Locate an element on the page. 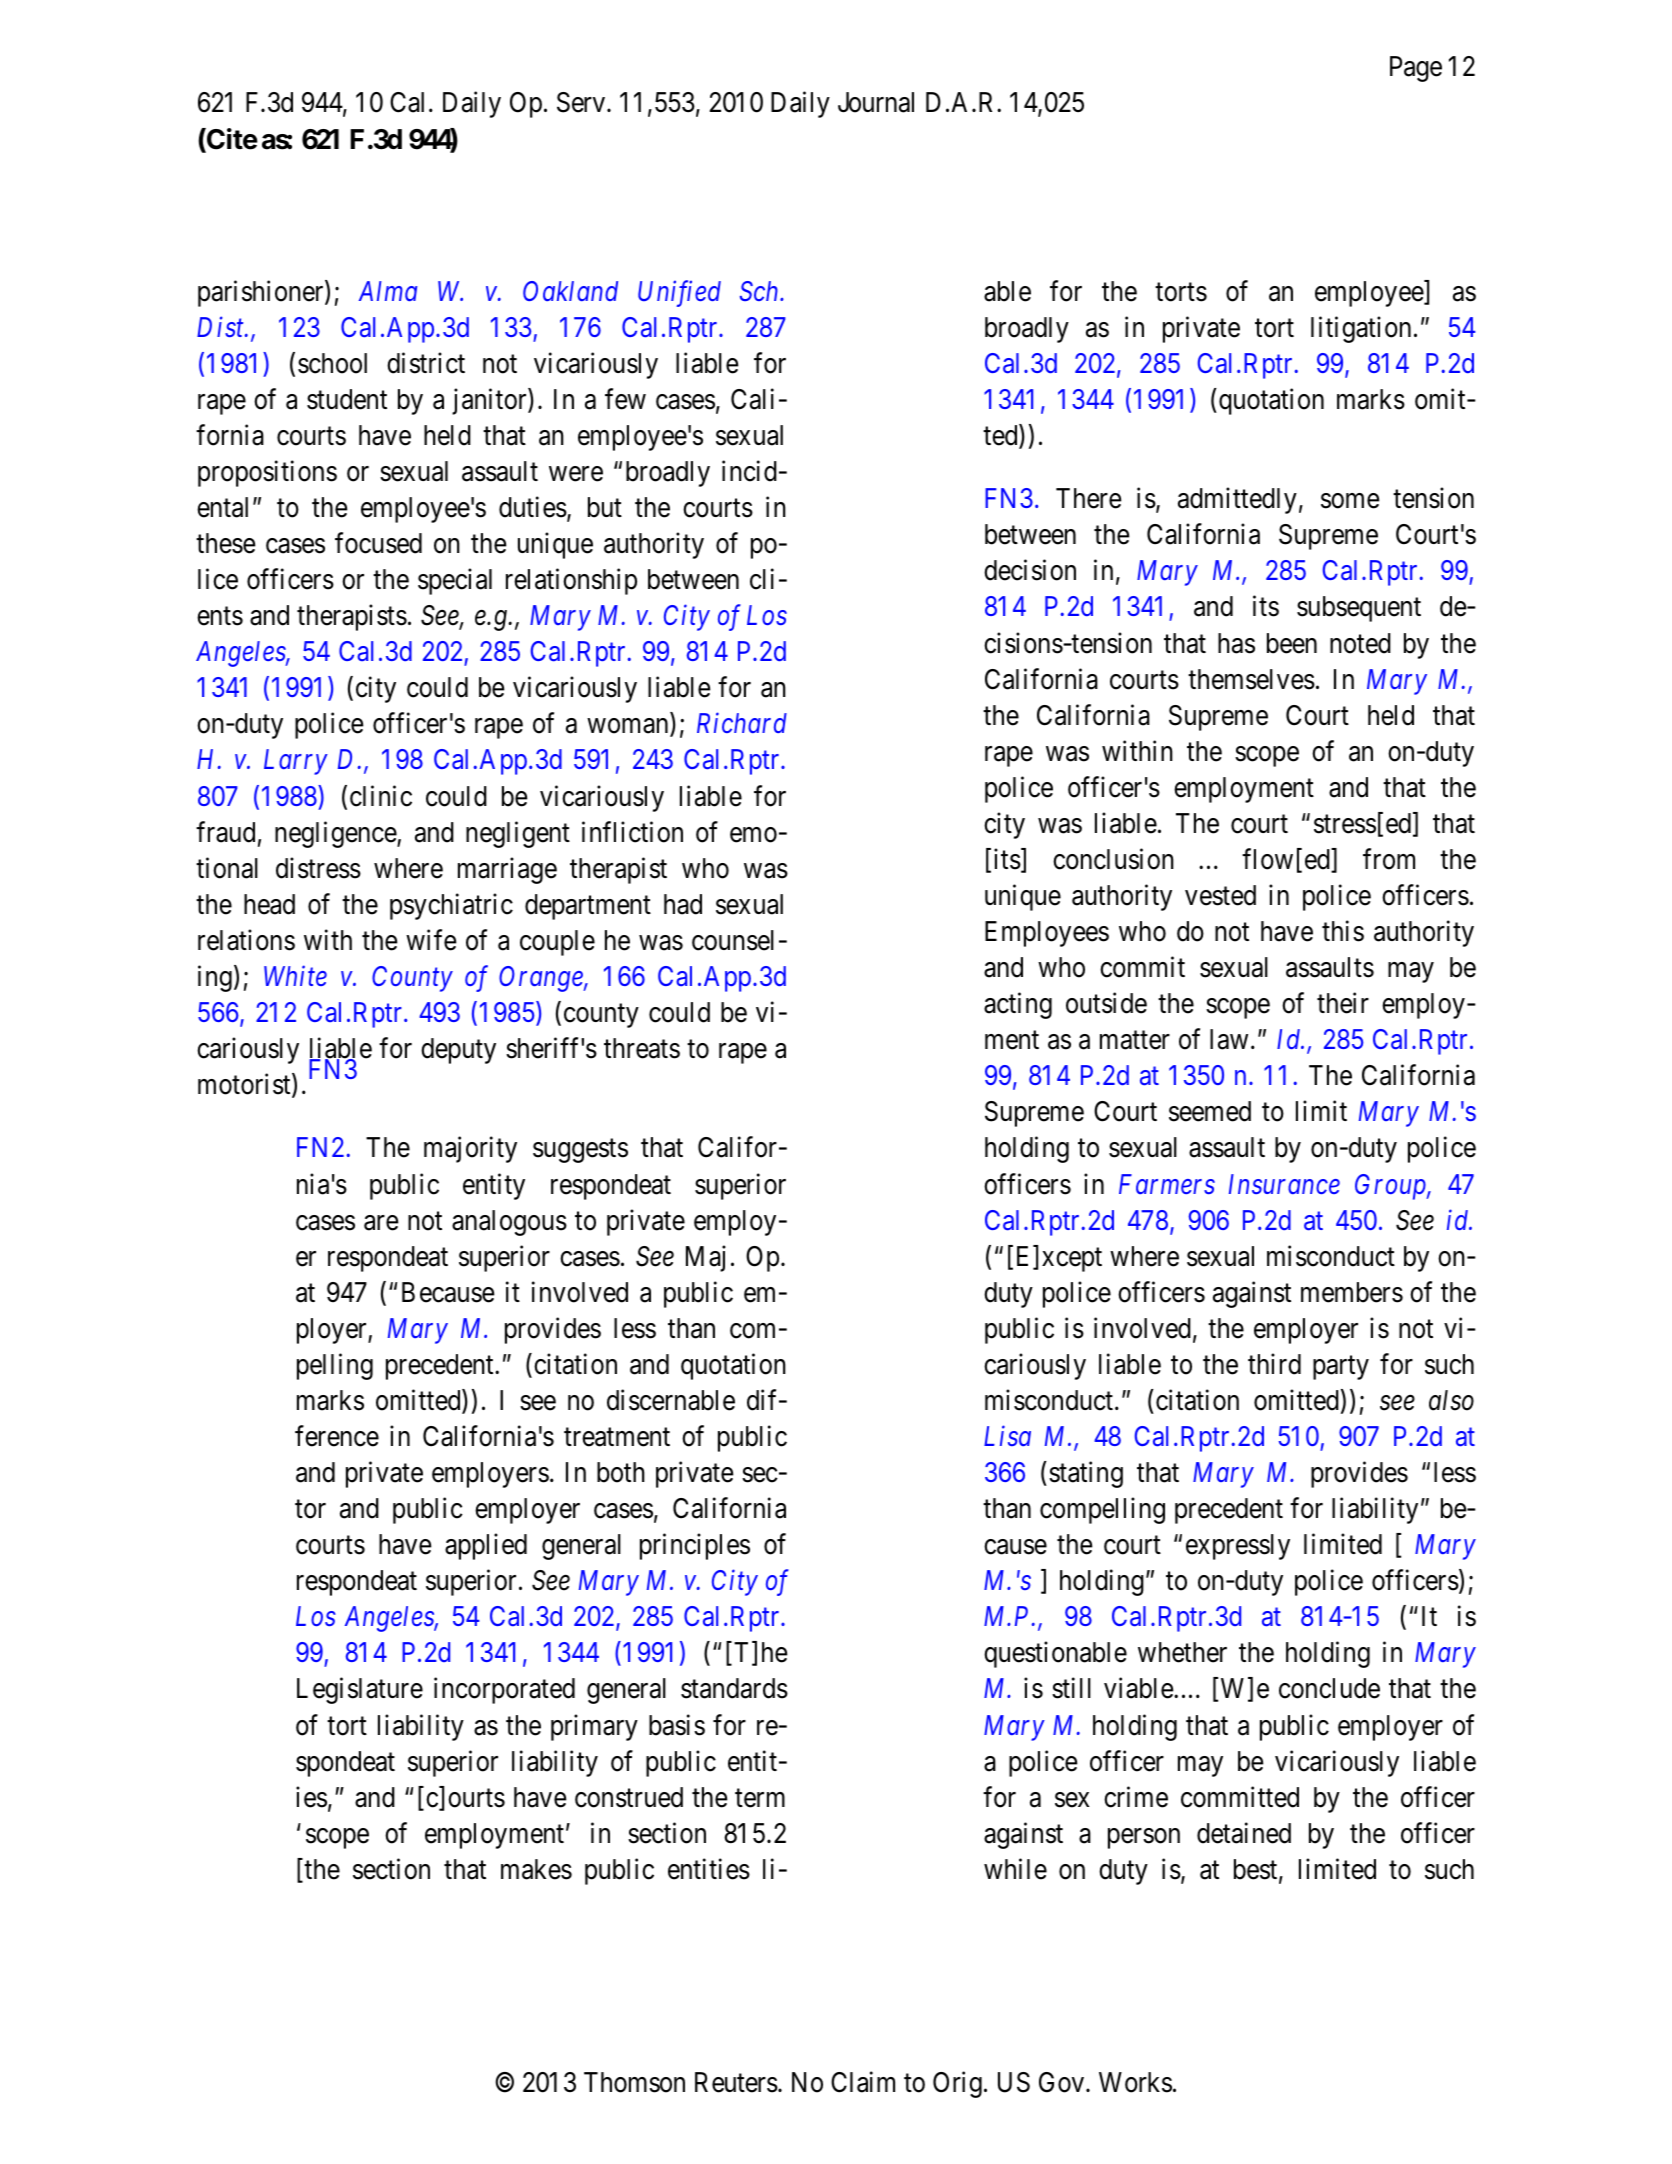 The image size is (1672, 2164). are is located at coordinates (381, 1223).
